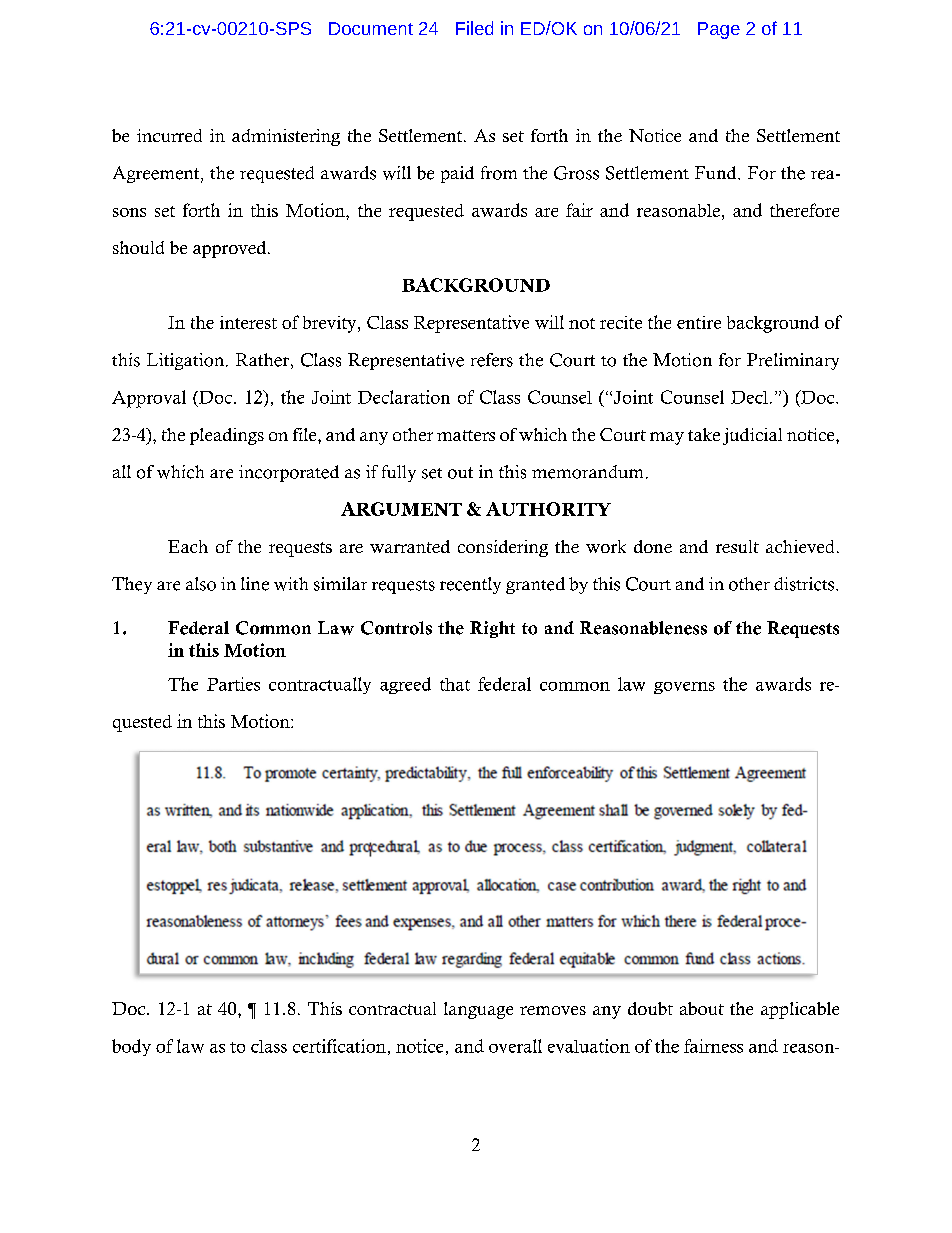  Describe the element at coordinates (188, 546) in the image. I see `Each` at that location.
